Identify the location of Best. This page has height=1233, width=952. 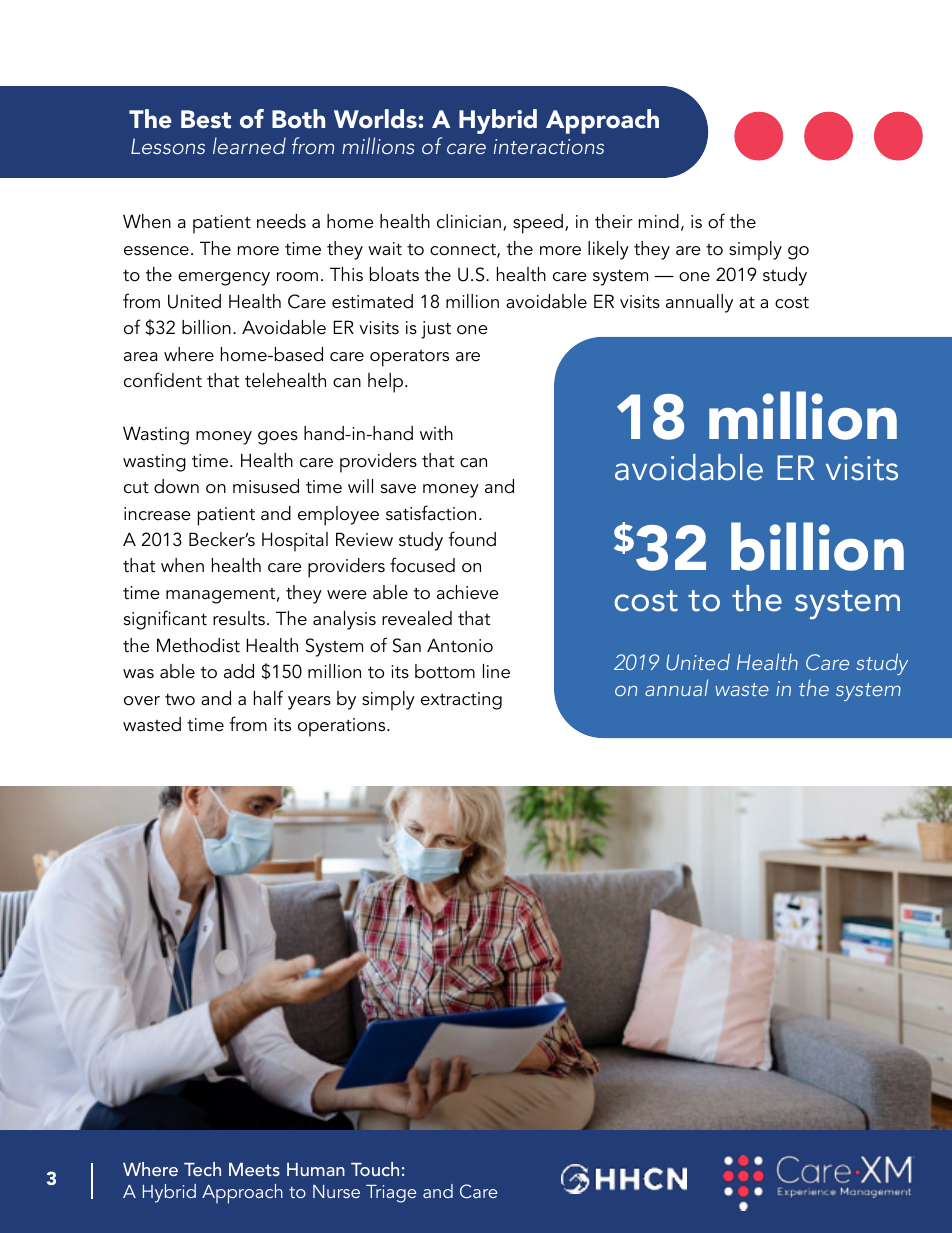
(206, 119).
